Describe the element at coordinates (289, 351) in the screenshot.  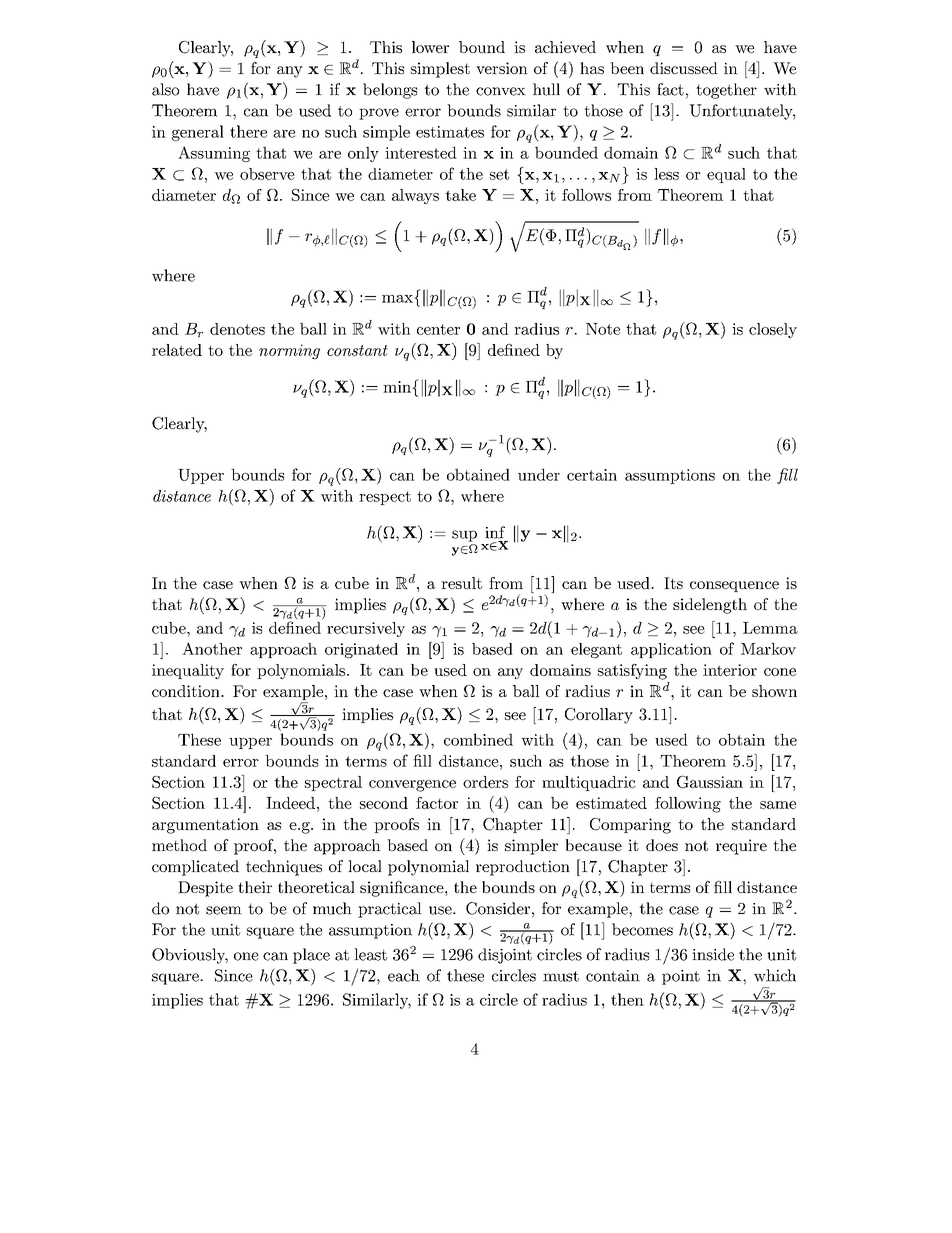
I see `norming` at that location.
